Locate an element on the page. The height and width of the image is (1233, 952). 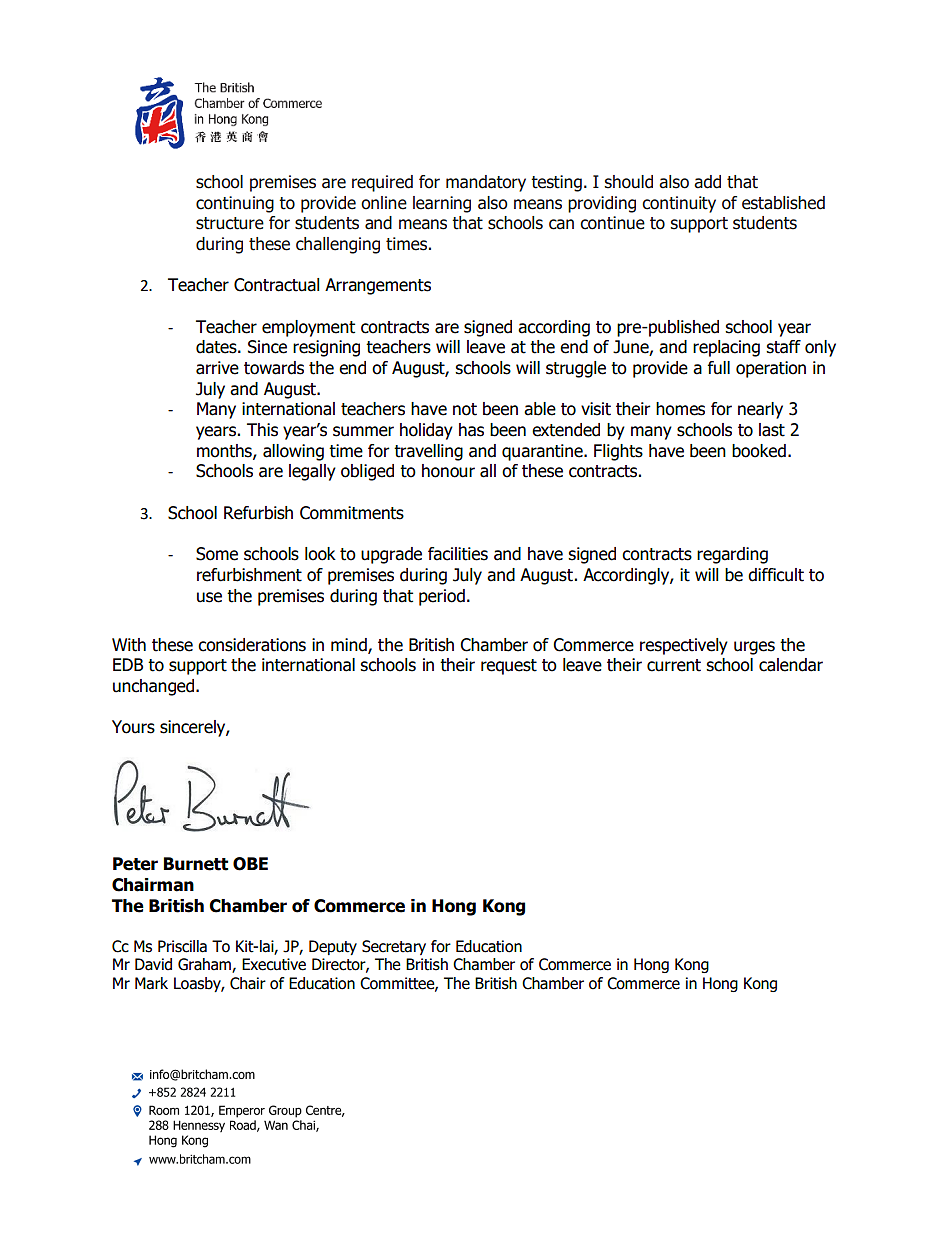
Secretary is located at coordinates (394, 947).
